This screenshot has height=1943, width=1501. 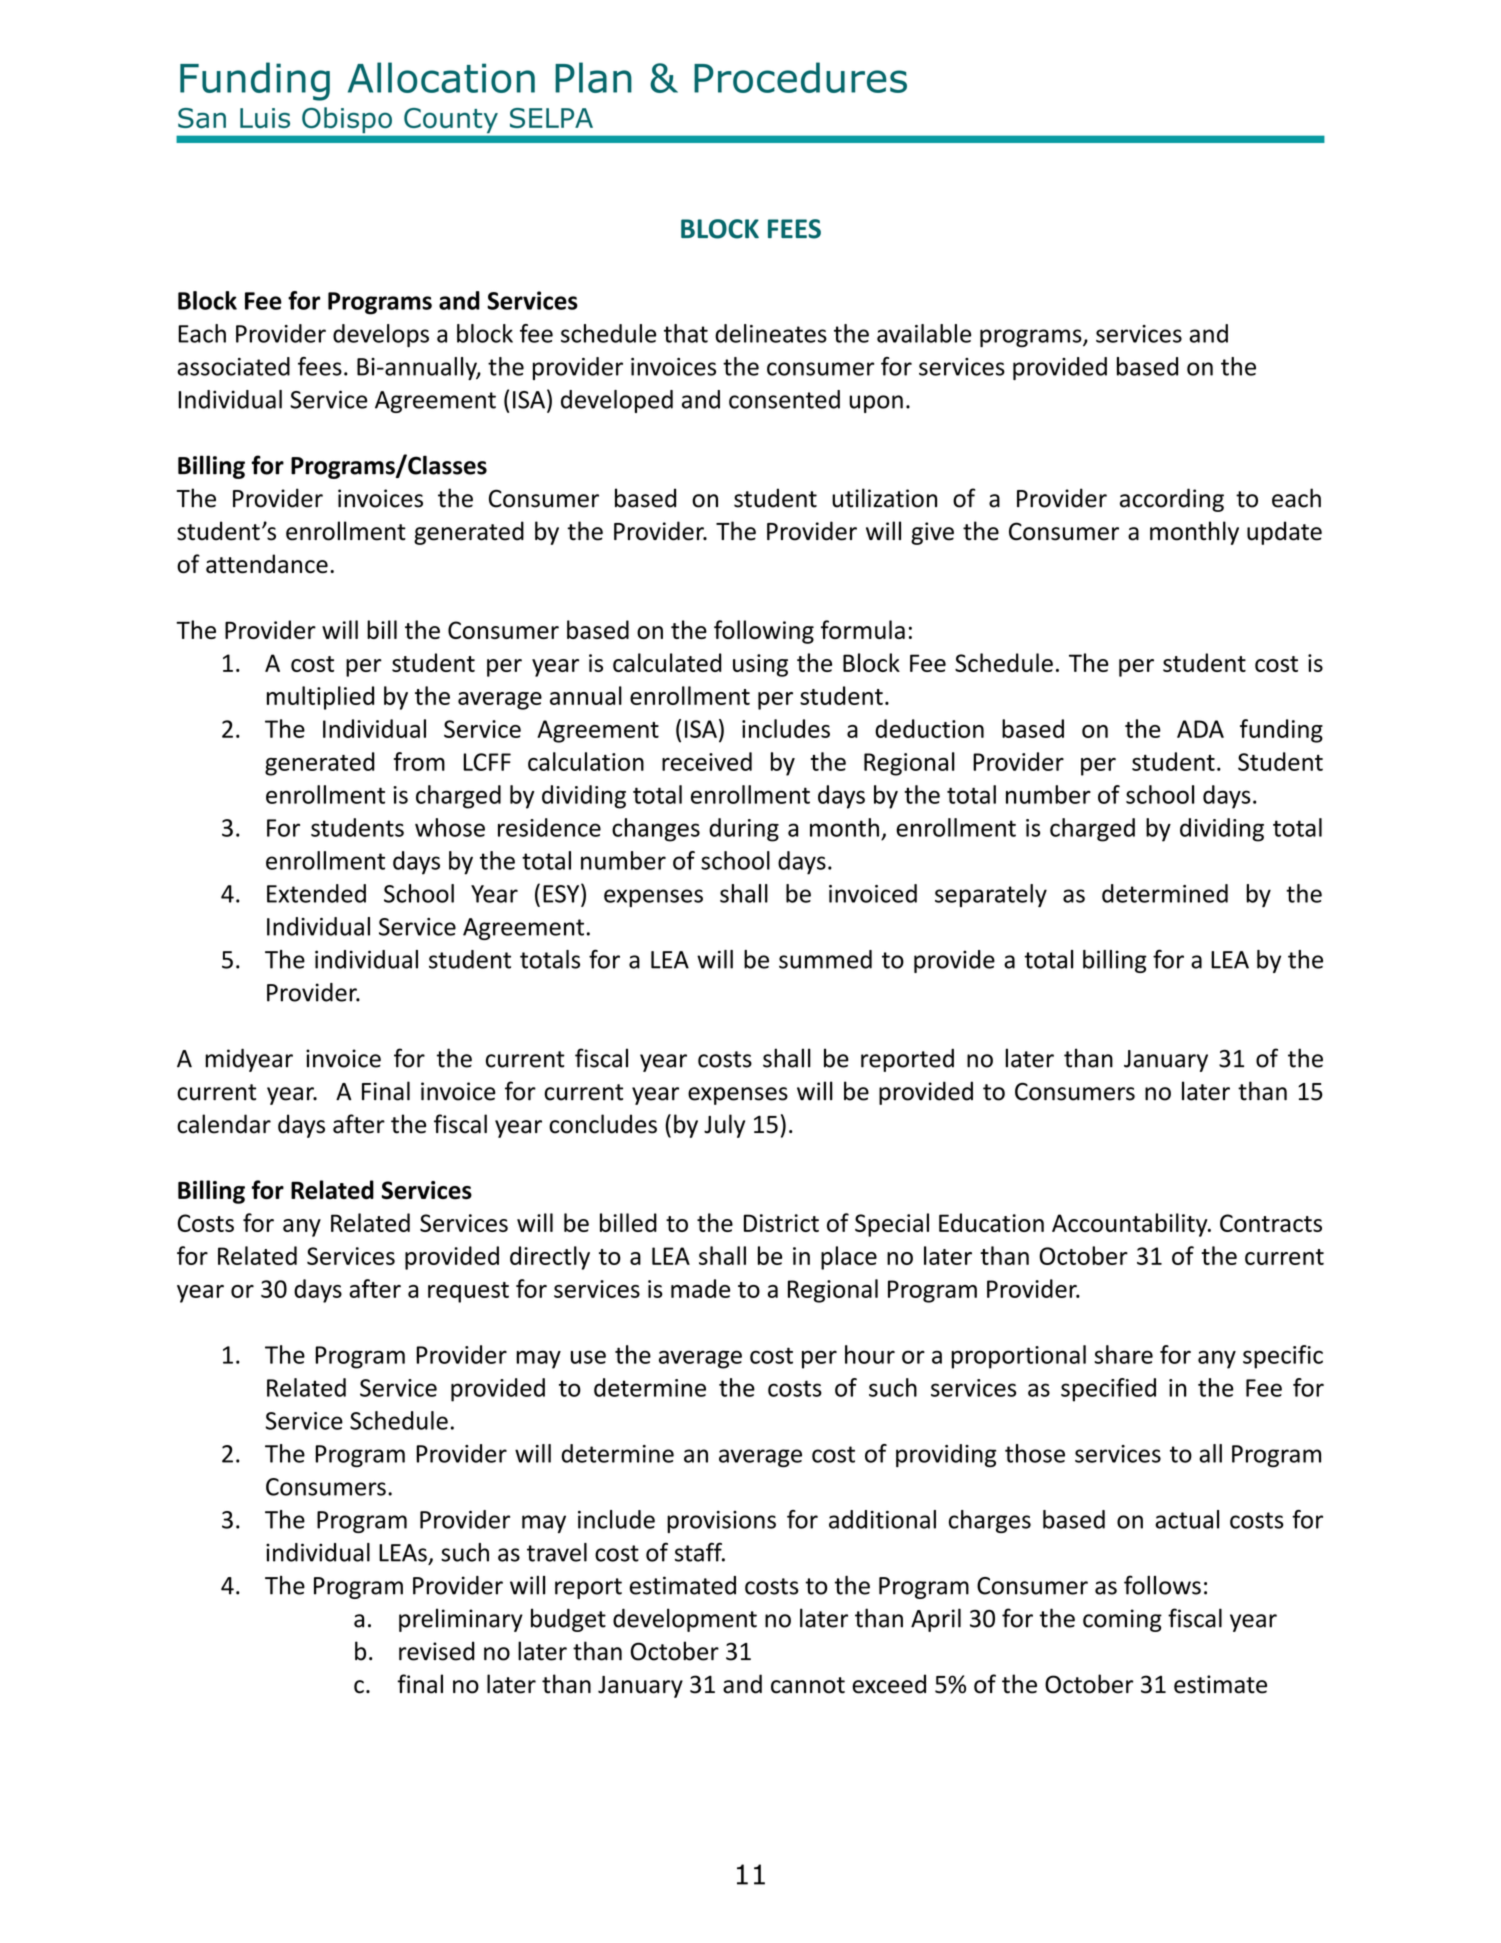 What do you see at coordinates (724, 1126) in the screenshot?
I see `July` at bounding box center [724, 1126].
